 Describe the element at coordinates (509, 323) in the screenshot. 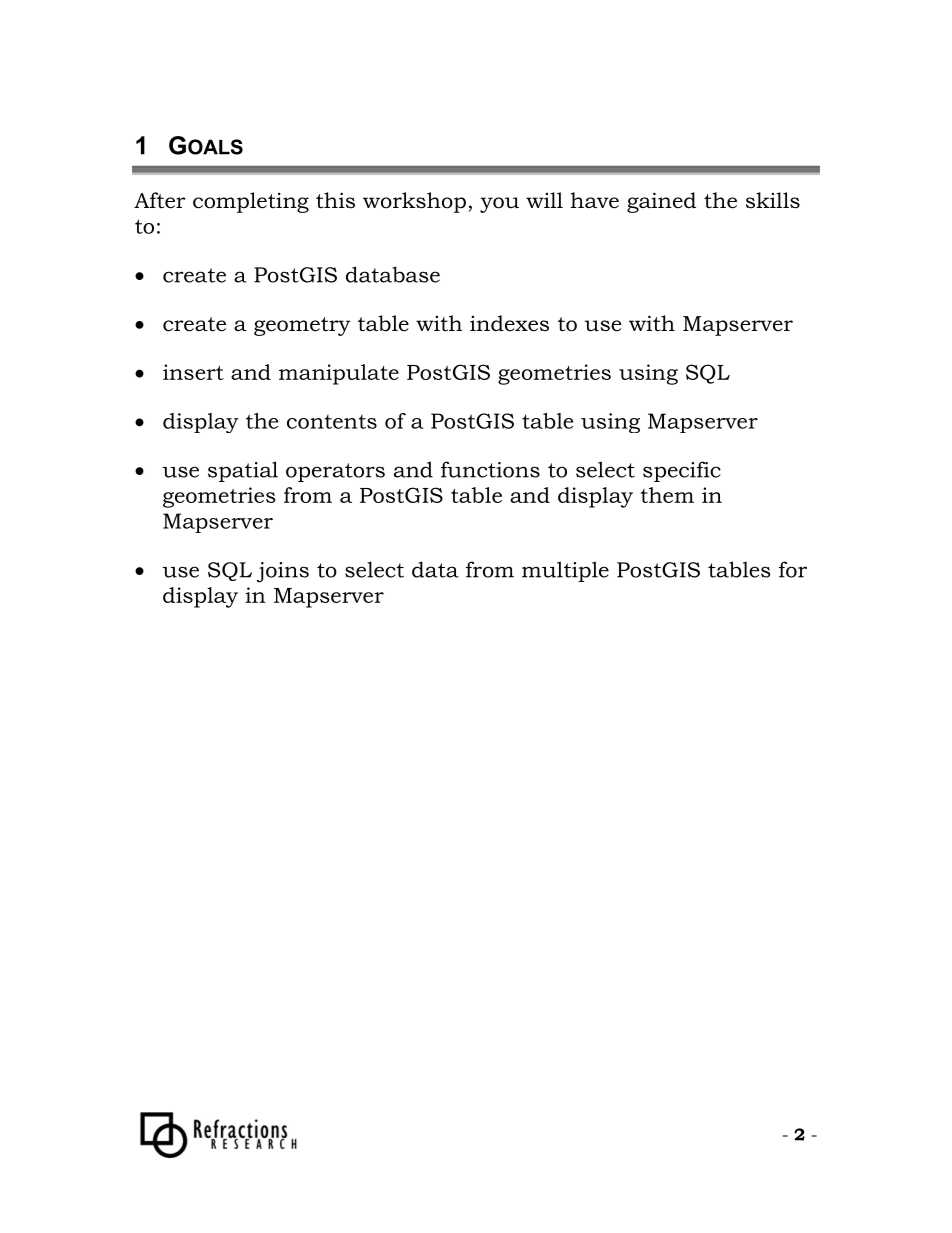

I see `indexes` at that location.
